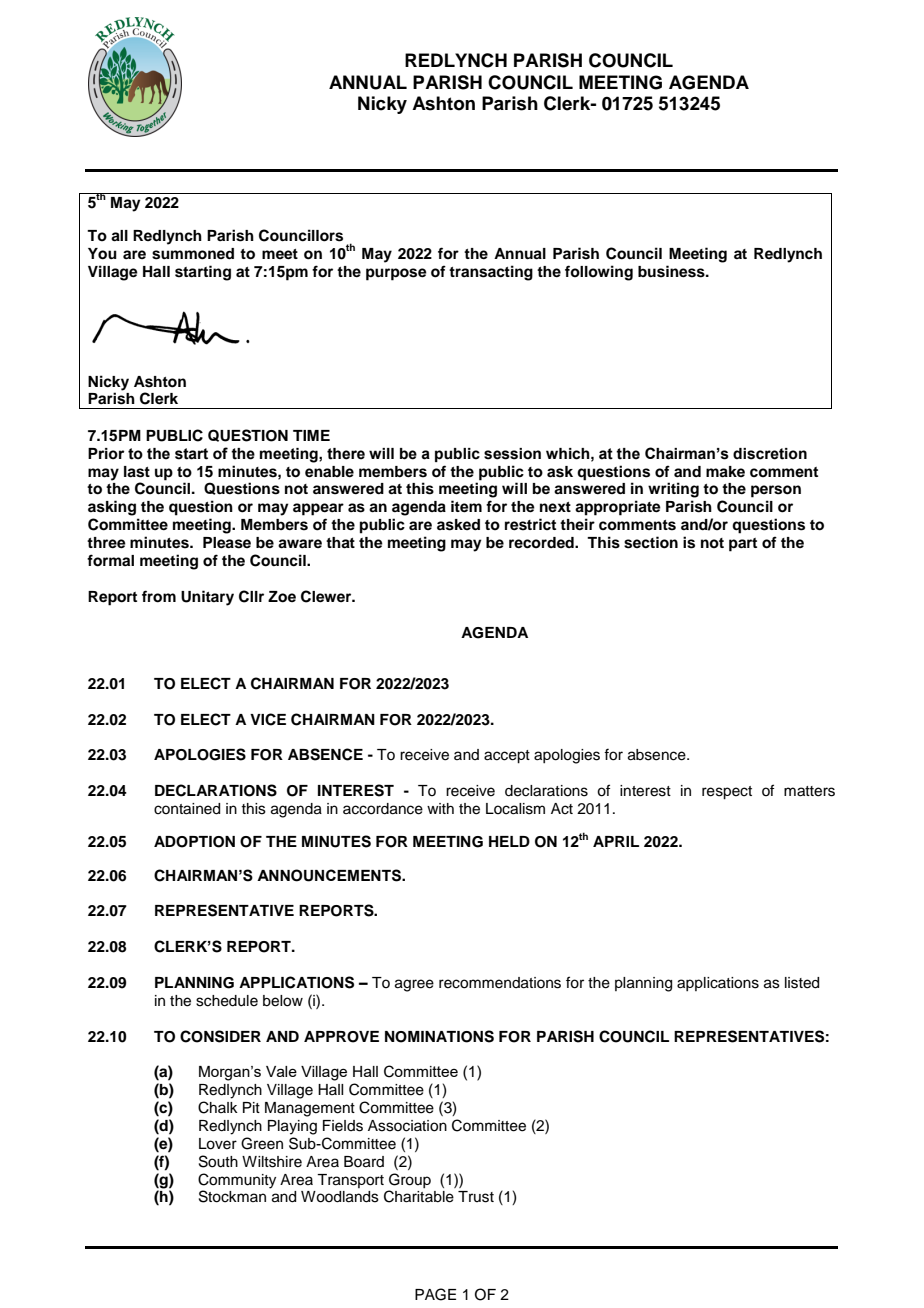  Describe the element at coordinates (743, 545) in the document. I see `part` at that location.
